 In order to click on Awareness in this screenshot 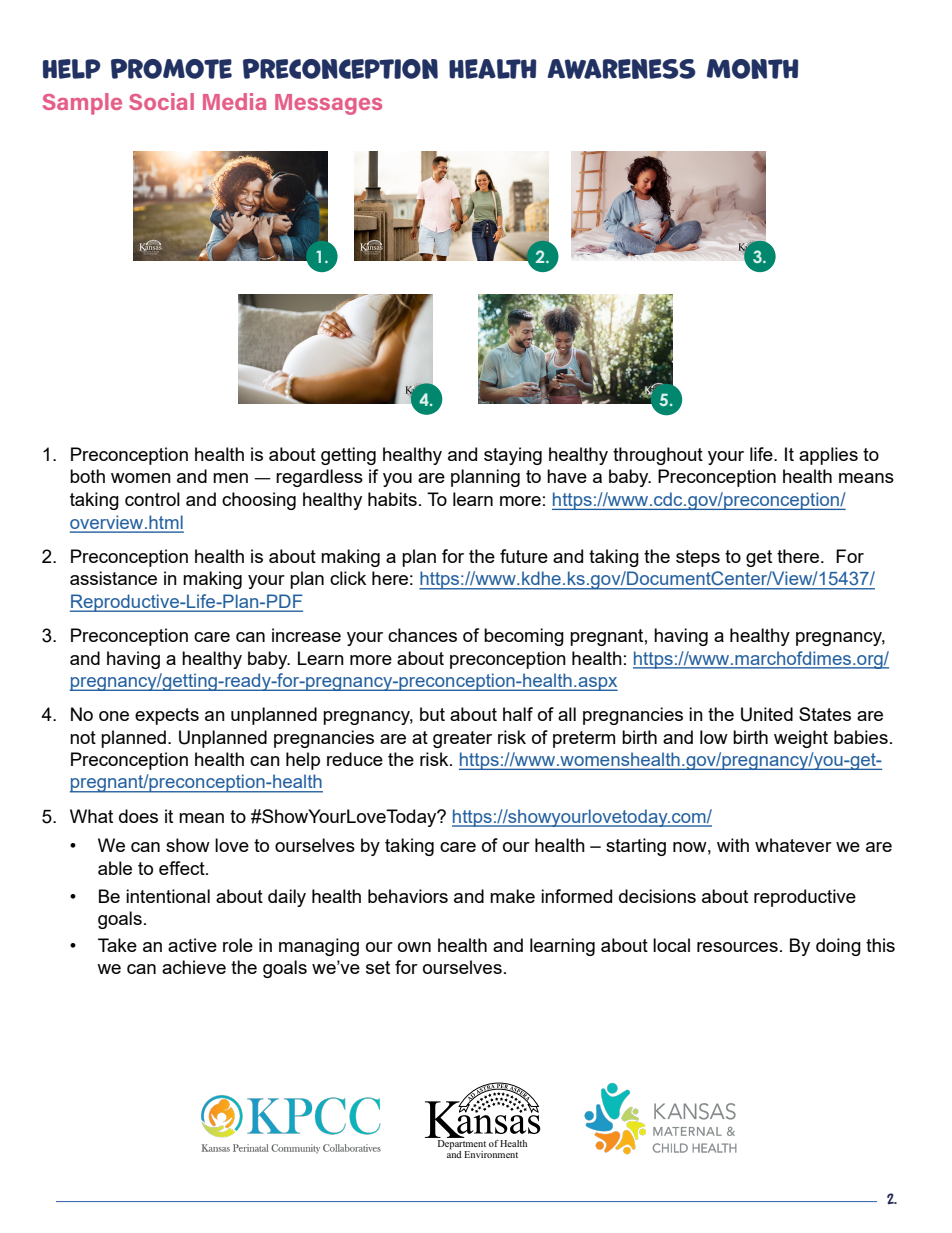, I will do `click(621, 69)`.
